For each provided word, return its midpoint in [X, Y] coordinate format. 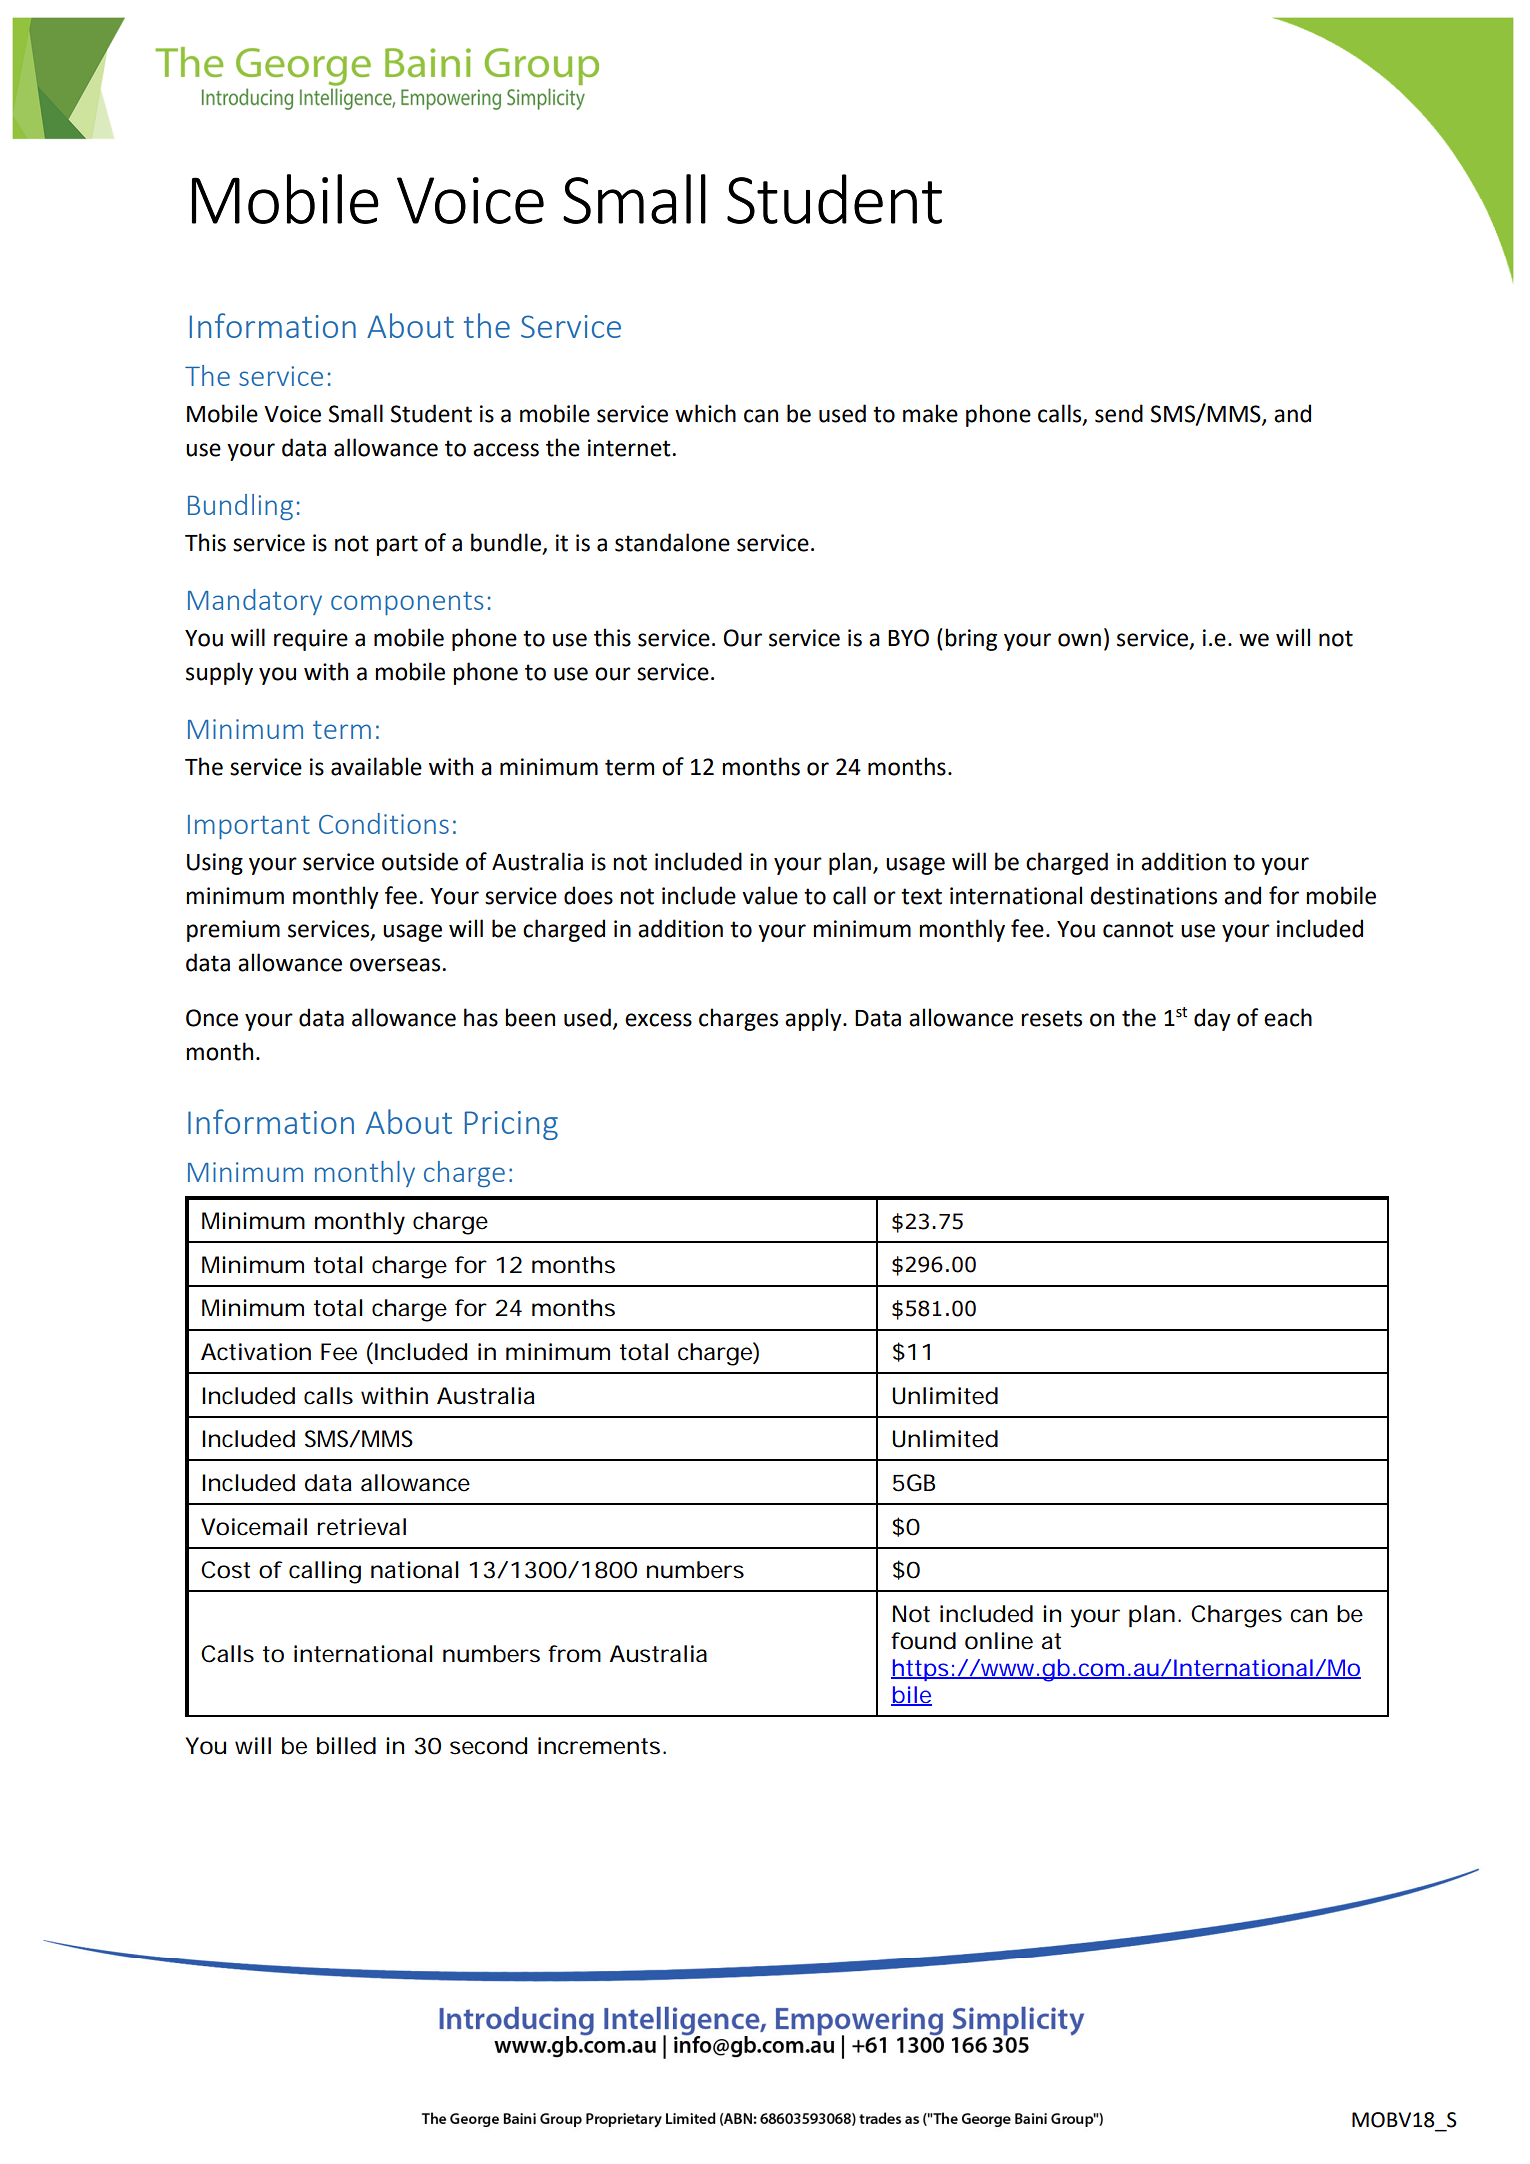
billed [346, 1746]
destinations [1153, 895]
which [705, 413]
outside [420, 861]
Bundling [240, 507]
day [1212, 1019]
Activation [256, 1352]
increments [599, 1746]
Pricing [511, 1125]
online [999, 1641]
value [770, 895]
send [1119, 413]
